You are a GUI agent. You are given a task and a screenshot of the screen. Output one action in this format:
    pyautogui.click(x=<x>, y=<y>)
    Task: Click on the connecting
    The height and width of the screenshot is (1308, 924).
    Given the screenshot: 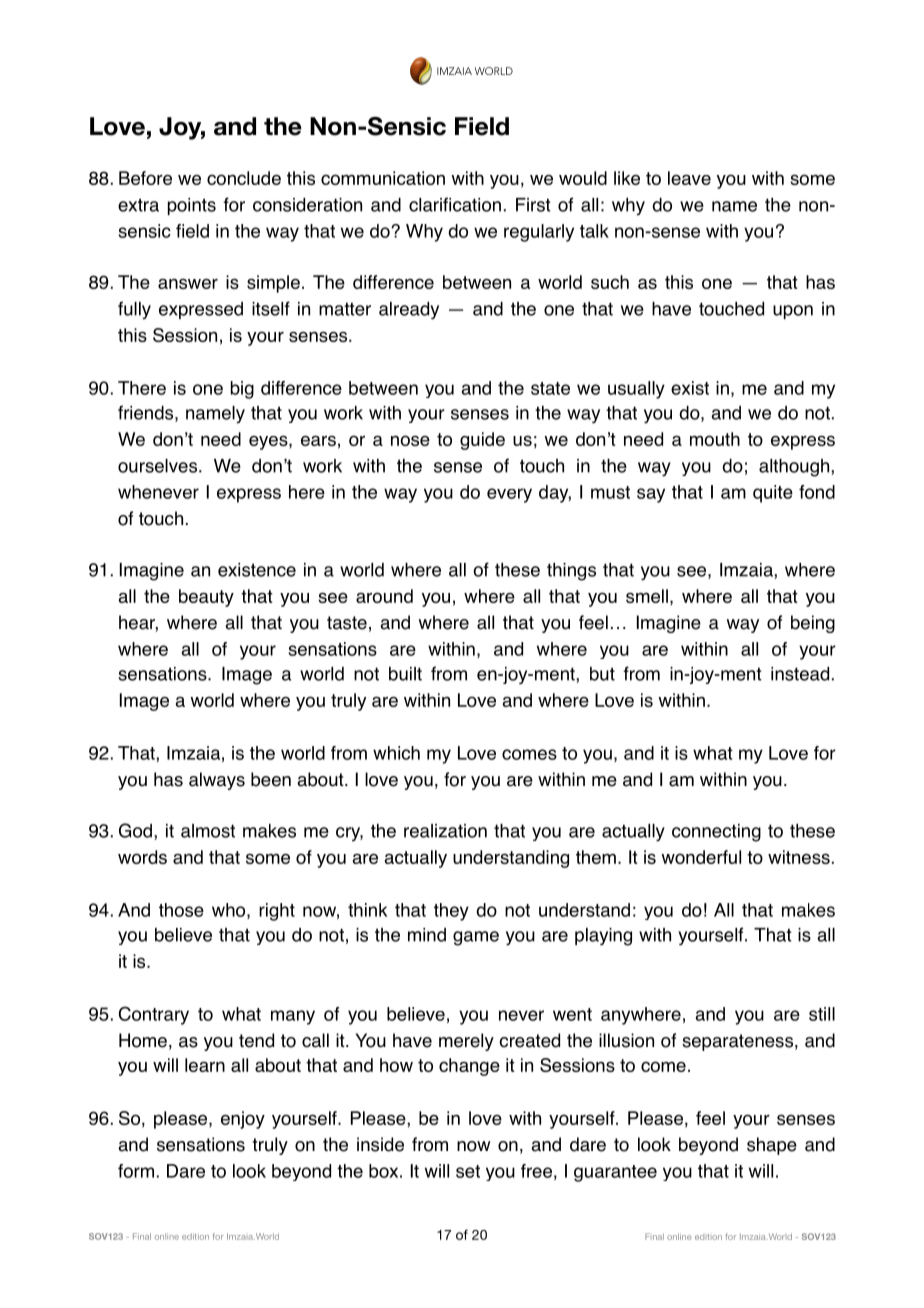 What is the action you would take?
    pyautogui.click(x=716, y=833)
